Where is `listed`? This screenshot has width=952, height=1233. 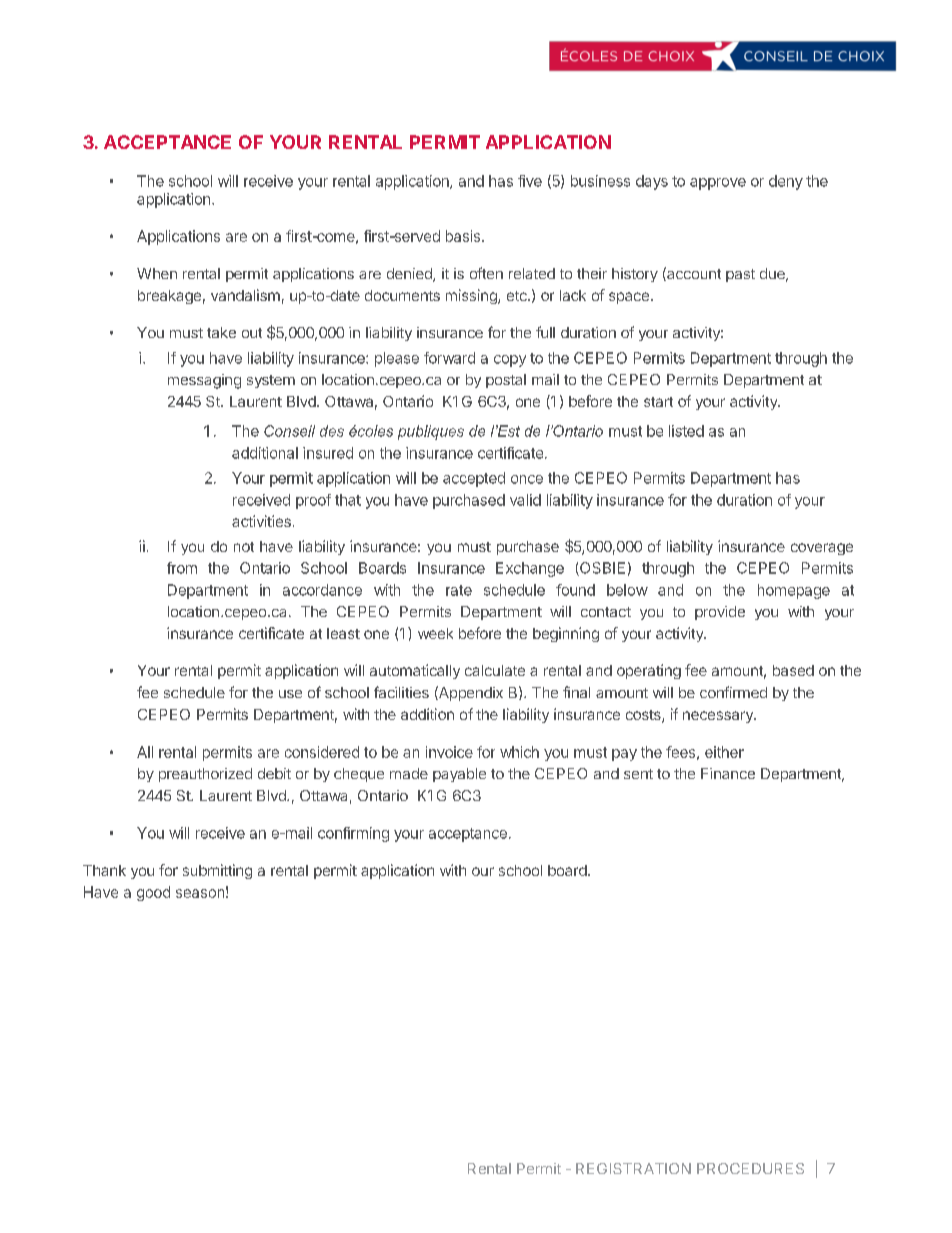 listed is located at coordinates (686, 431).
